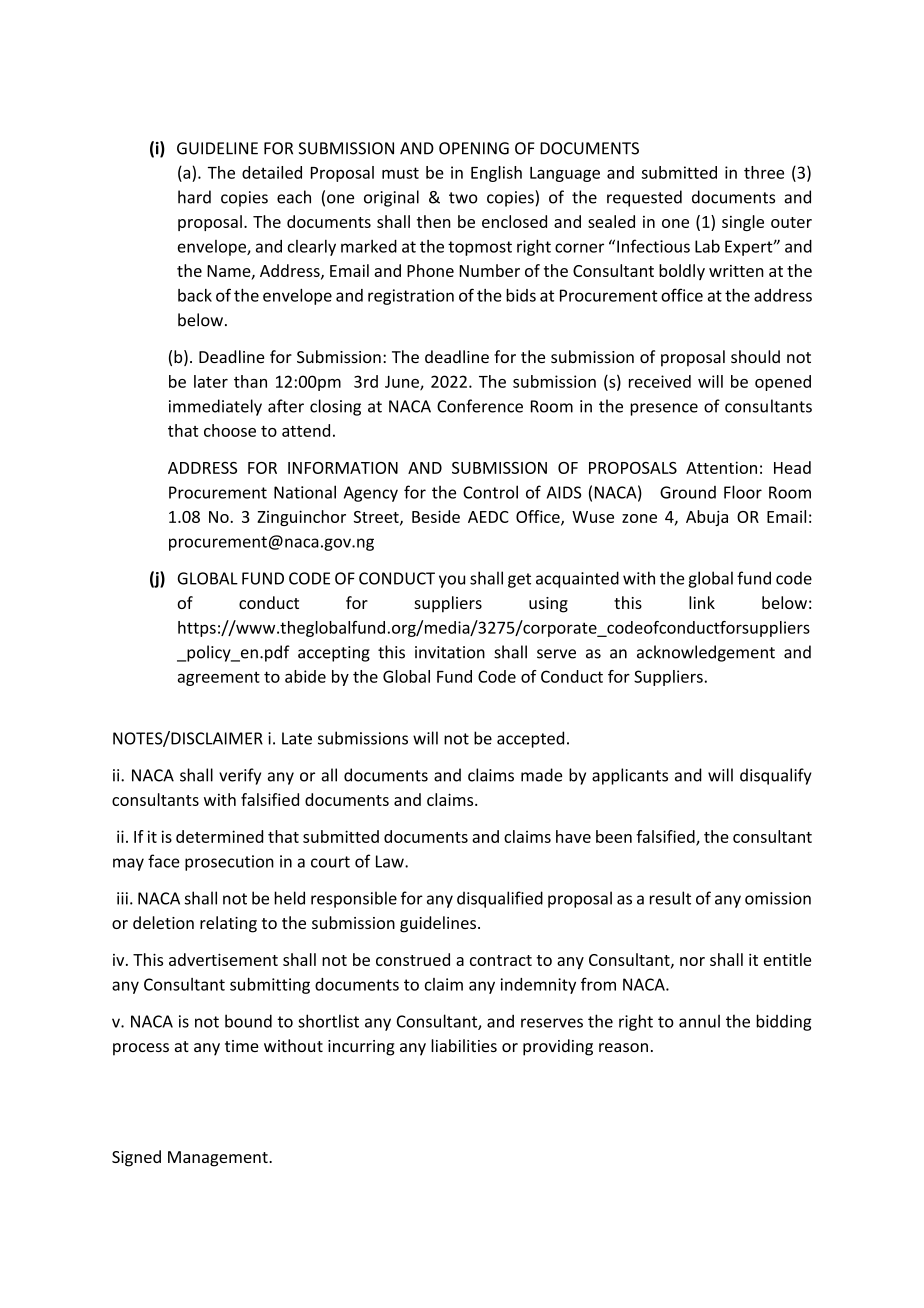  Describe the element at coordinates (463, 198) in the page. I see `two` at that location.
